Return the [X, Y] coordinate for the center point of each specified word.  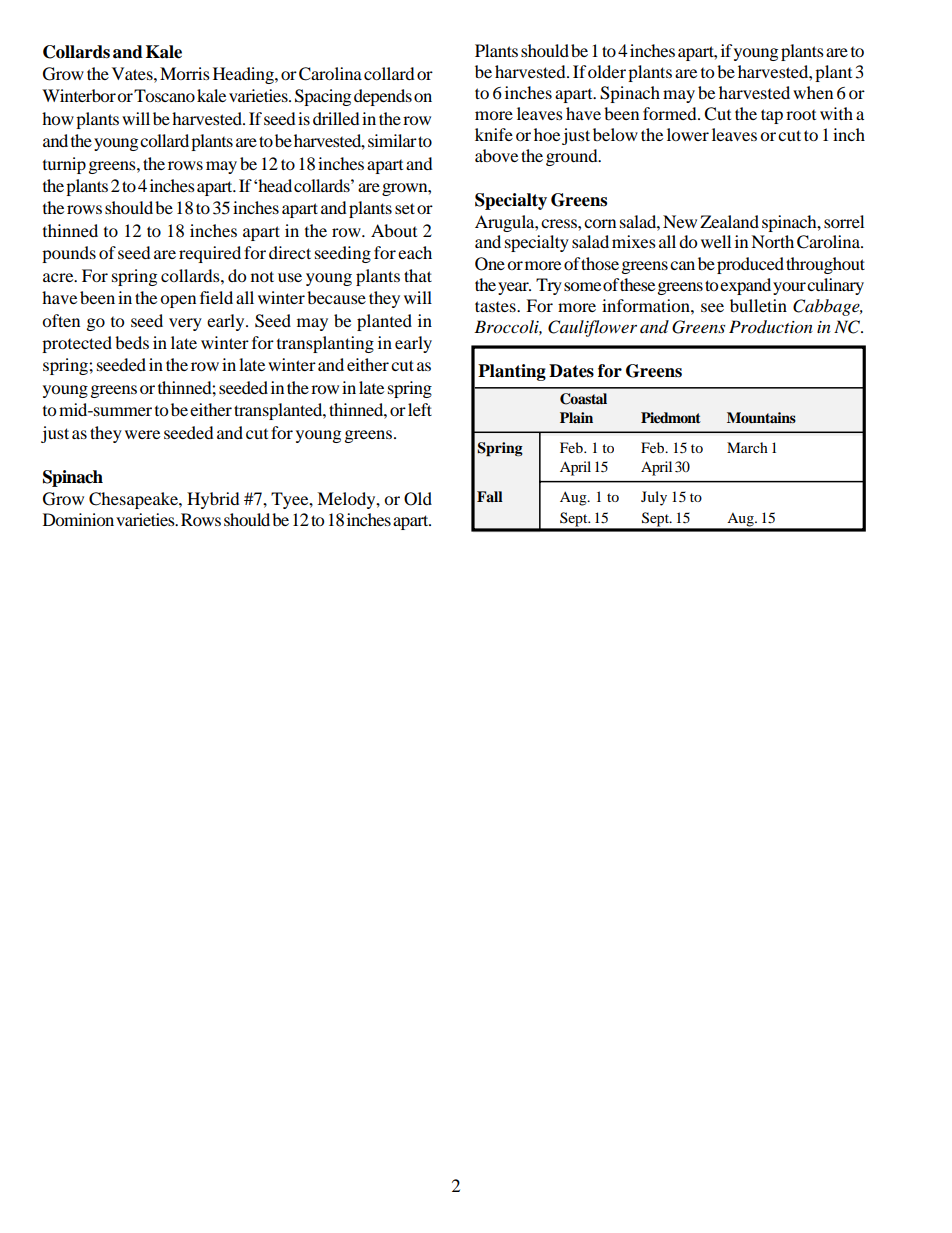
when [813, 92]
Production [771, 327]
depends [383, 97]
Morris [185, 73]
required [210, 254]
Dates [571, 371]
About [394, 230]
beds [132, 342]
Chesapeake [134, 500]
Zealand [729, 221]
